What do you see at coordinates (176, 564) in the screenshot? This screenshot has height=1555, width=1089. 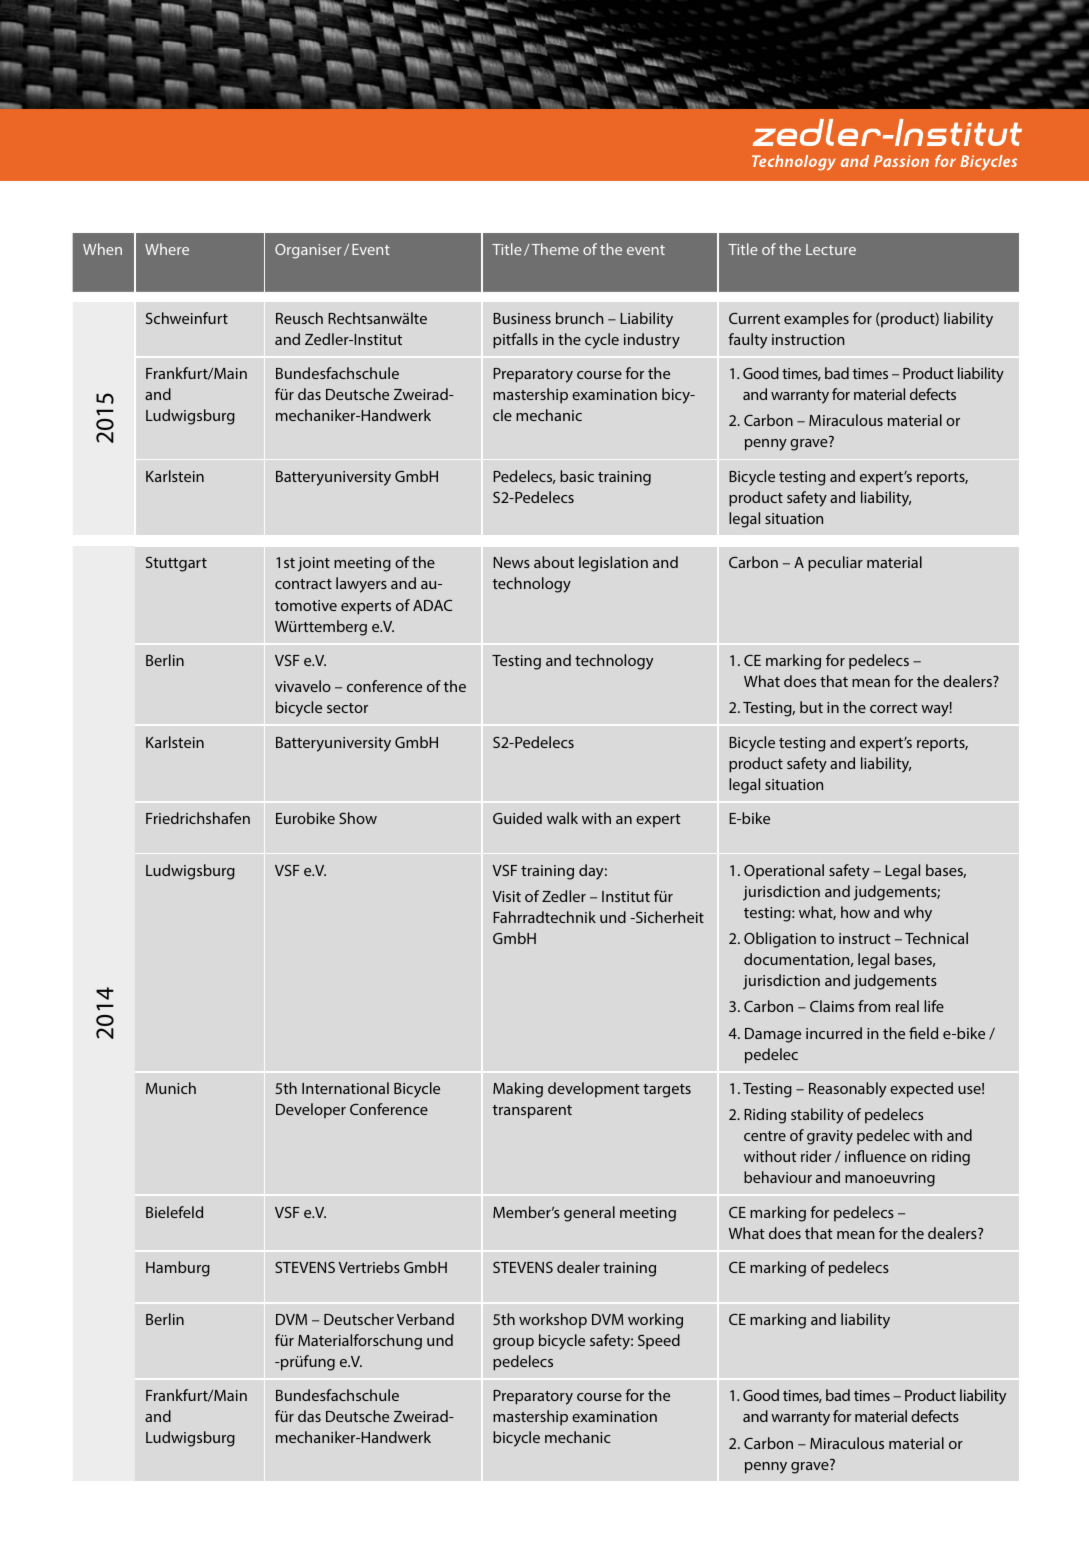 I see `Stuttgart` at bounding box center [176, 564].
